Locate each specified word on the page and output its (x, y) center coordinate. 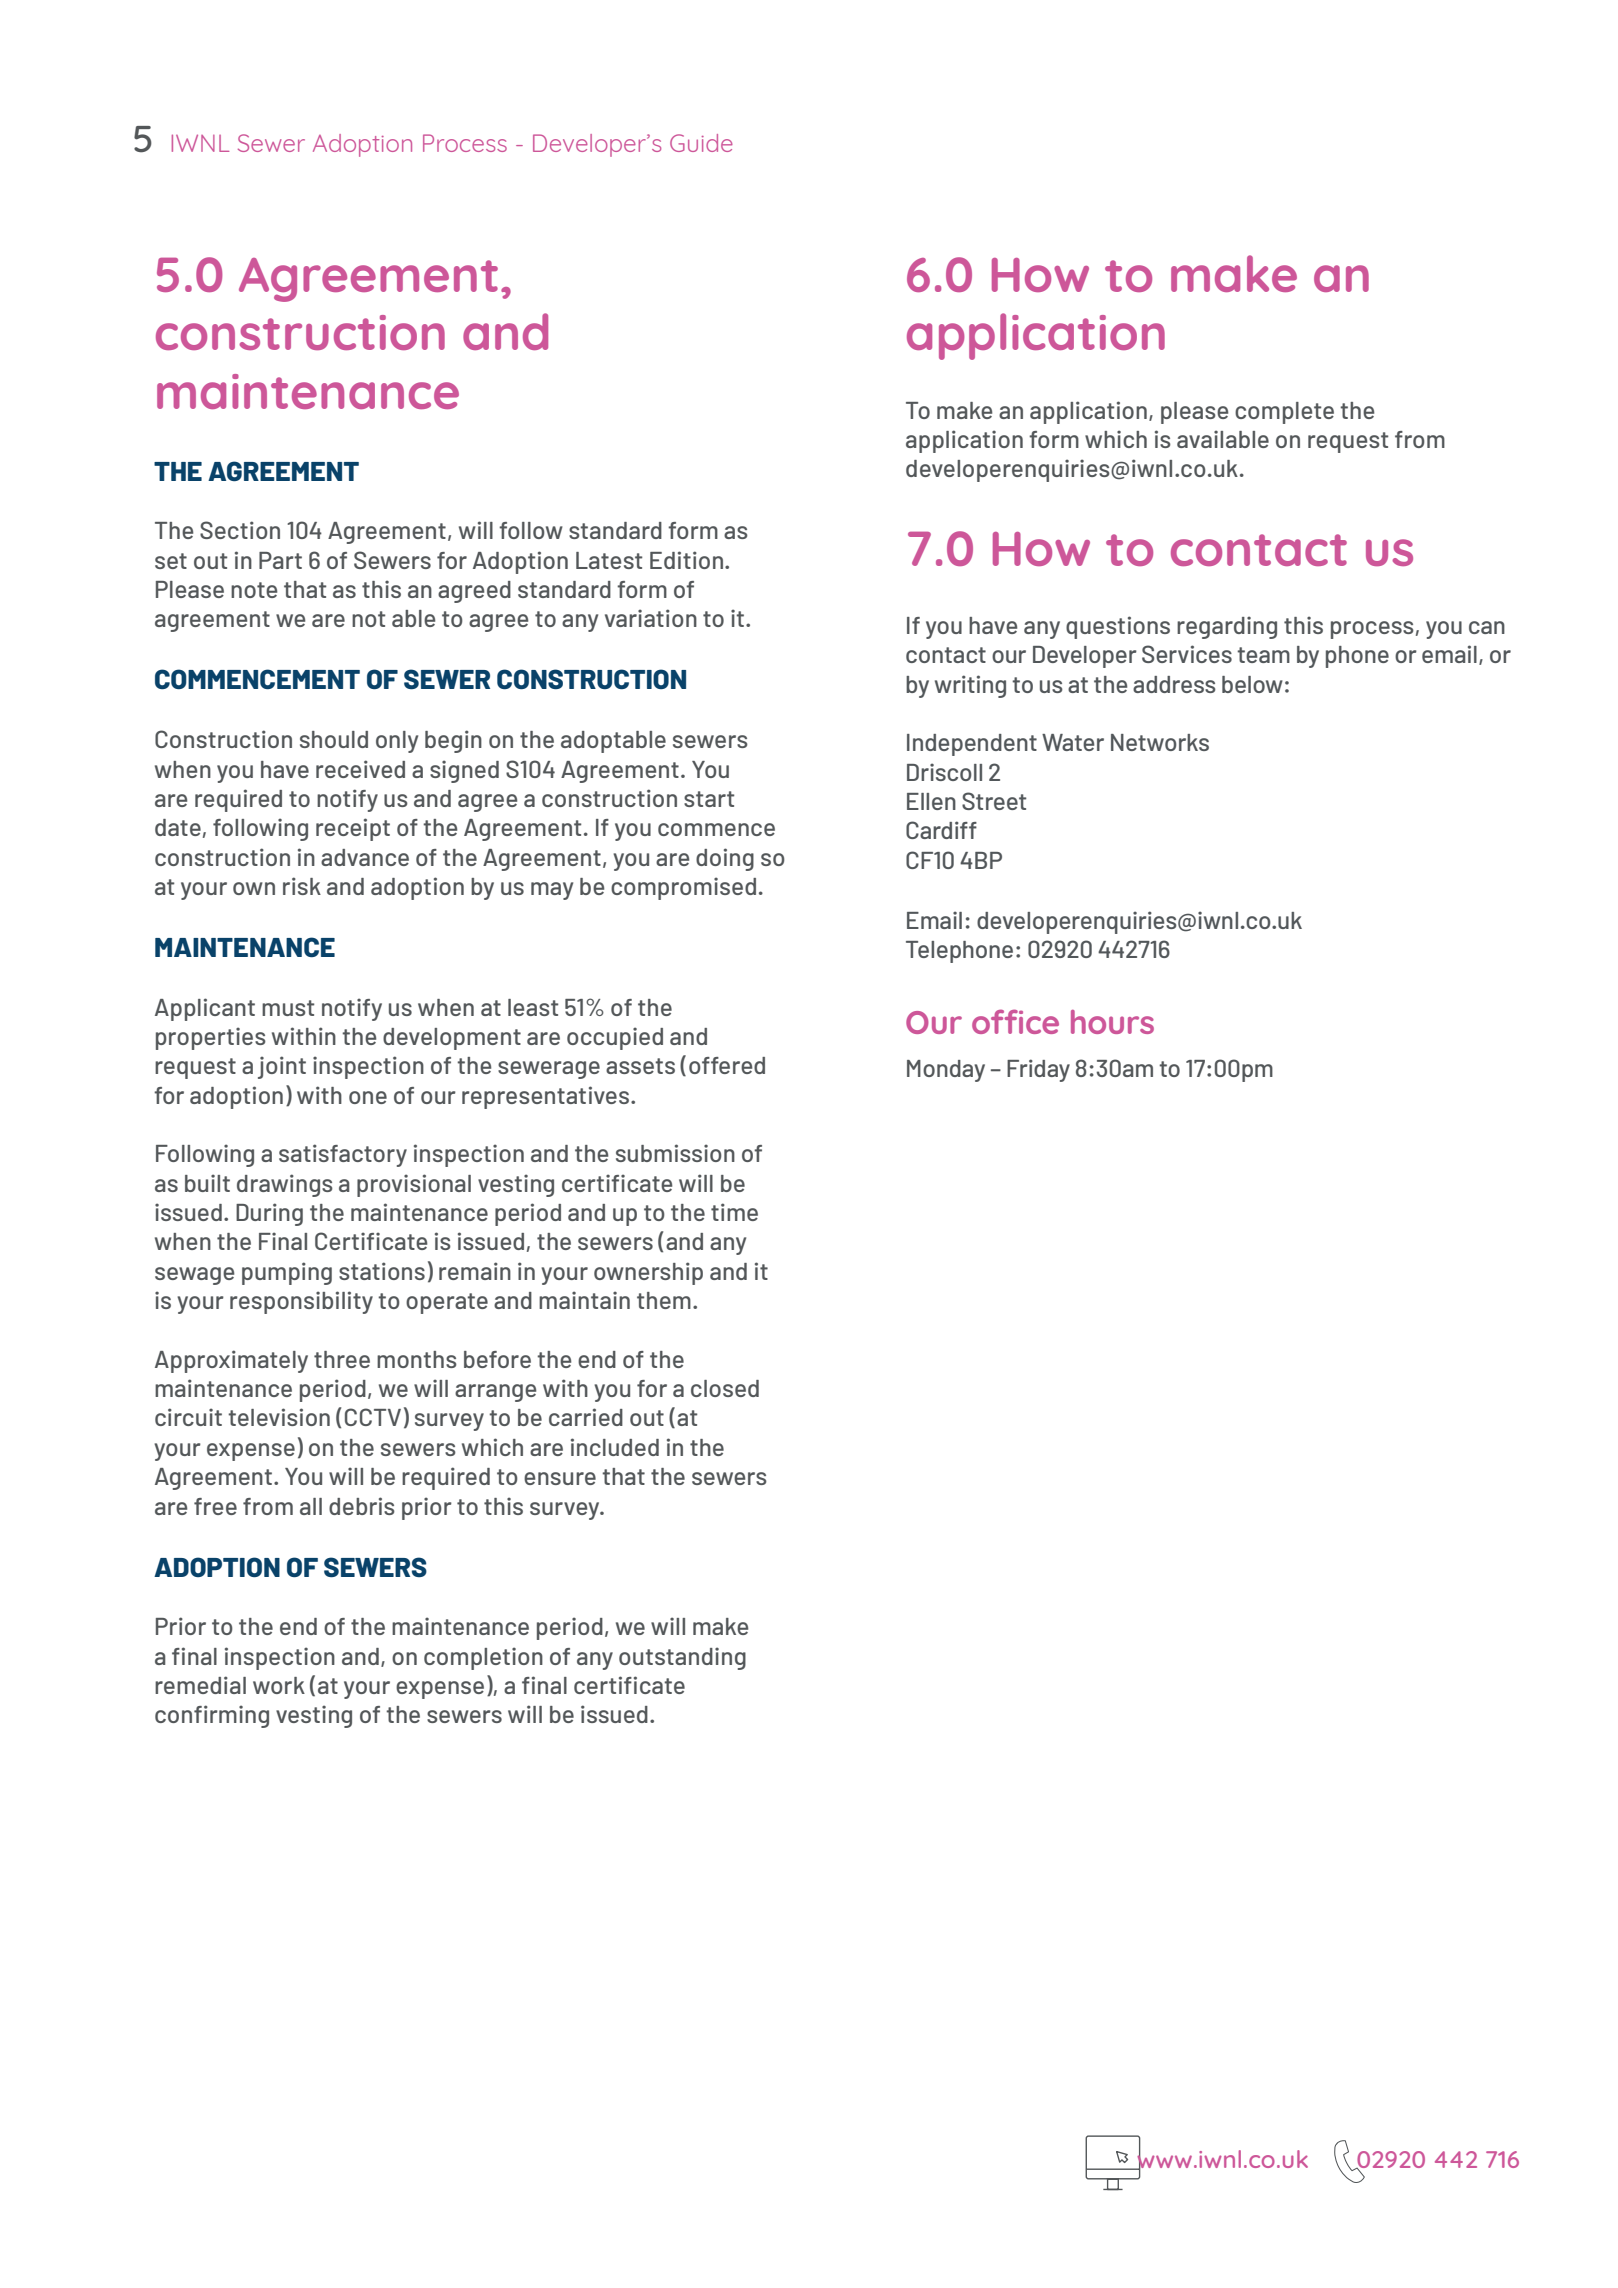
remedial (200, 1685)
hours (1112, 1022)
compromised (683, 888)
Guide (701, 143)
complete (1284, 413)
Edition (688, 560)
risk (302, 886)
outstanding (682, 1658)
